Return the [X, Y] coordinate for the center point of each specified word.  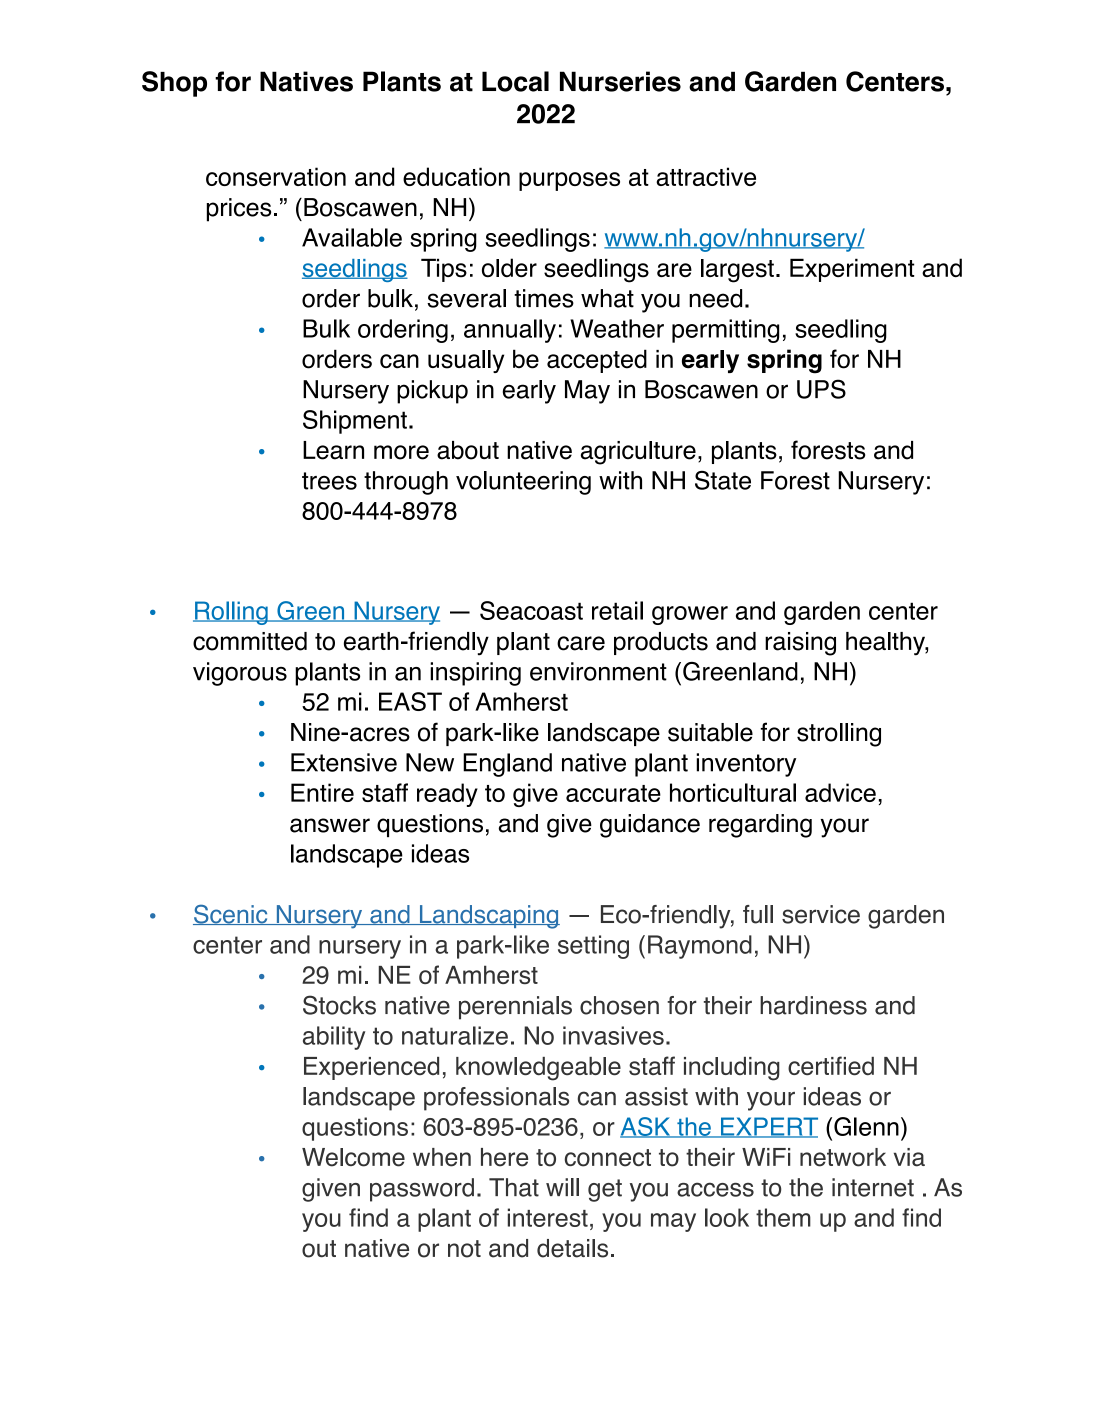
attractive [706, 176]
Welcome [353, 1157]
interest [548, 1217]
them [783, 1217]
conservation [276, 176]
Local [515, 81]
